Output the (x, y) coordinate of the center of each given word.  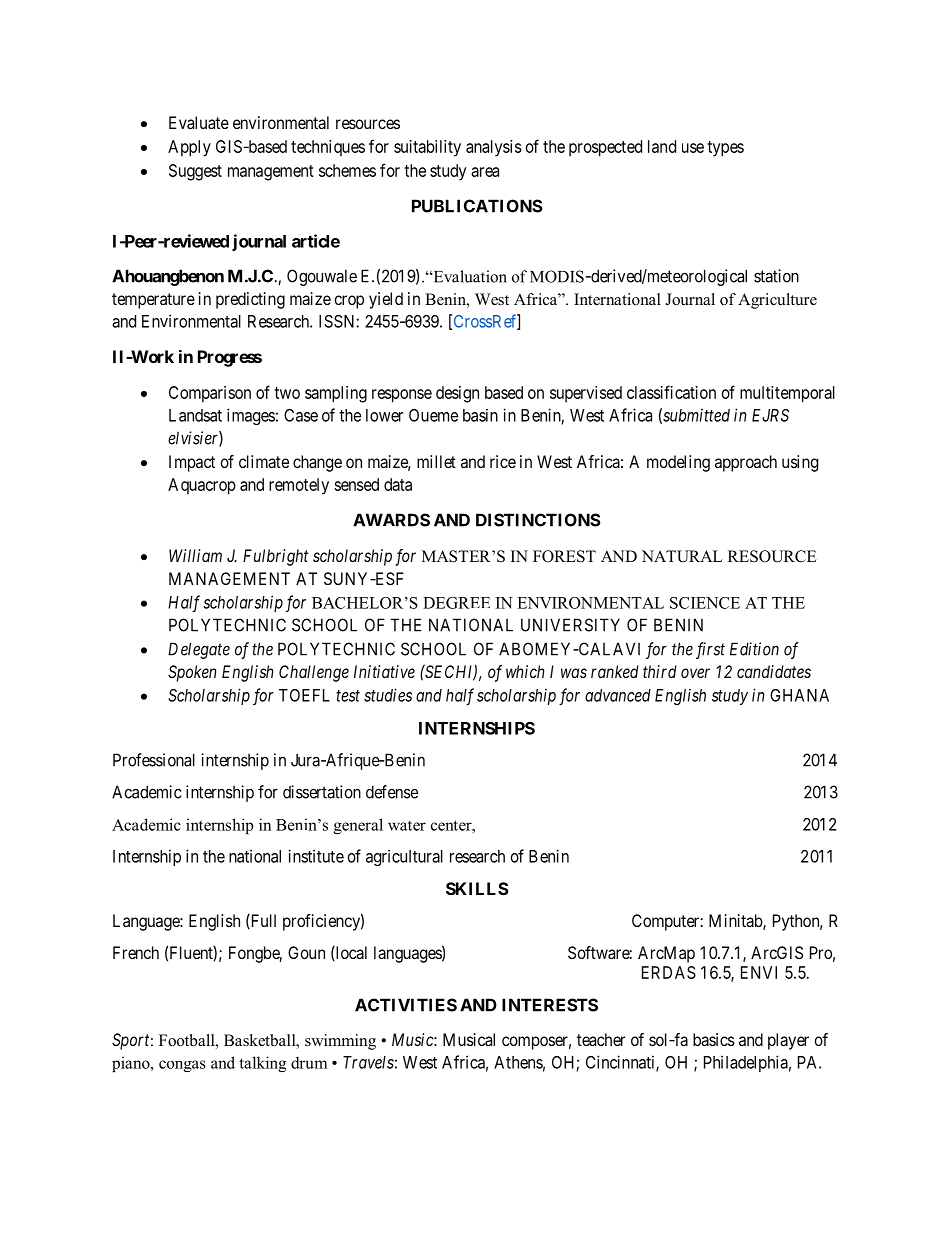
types (725, 149)
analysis (494, 148)
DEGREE (456, 603)
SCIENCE (705, 603)
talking (262, 1064)
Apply (189, 148)
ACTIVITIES (406, 1005)
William (195, 555)
